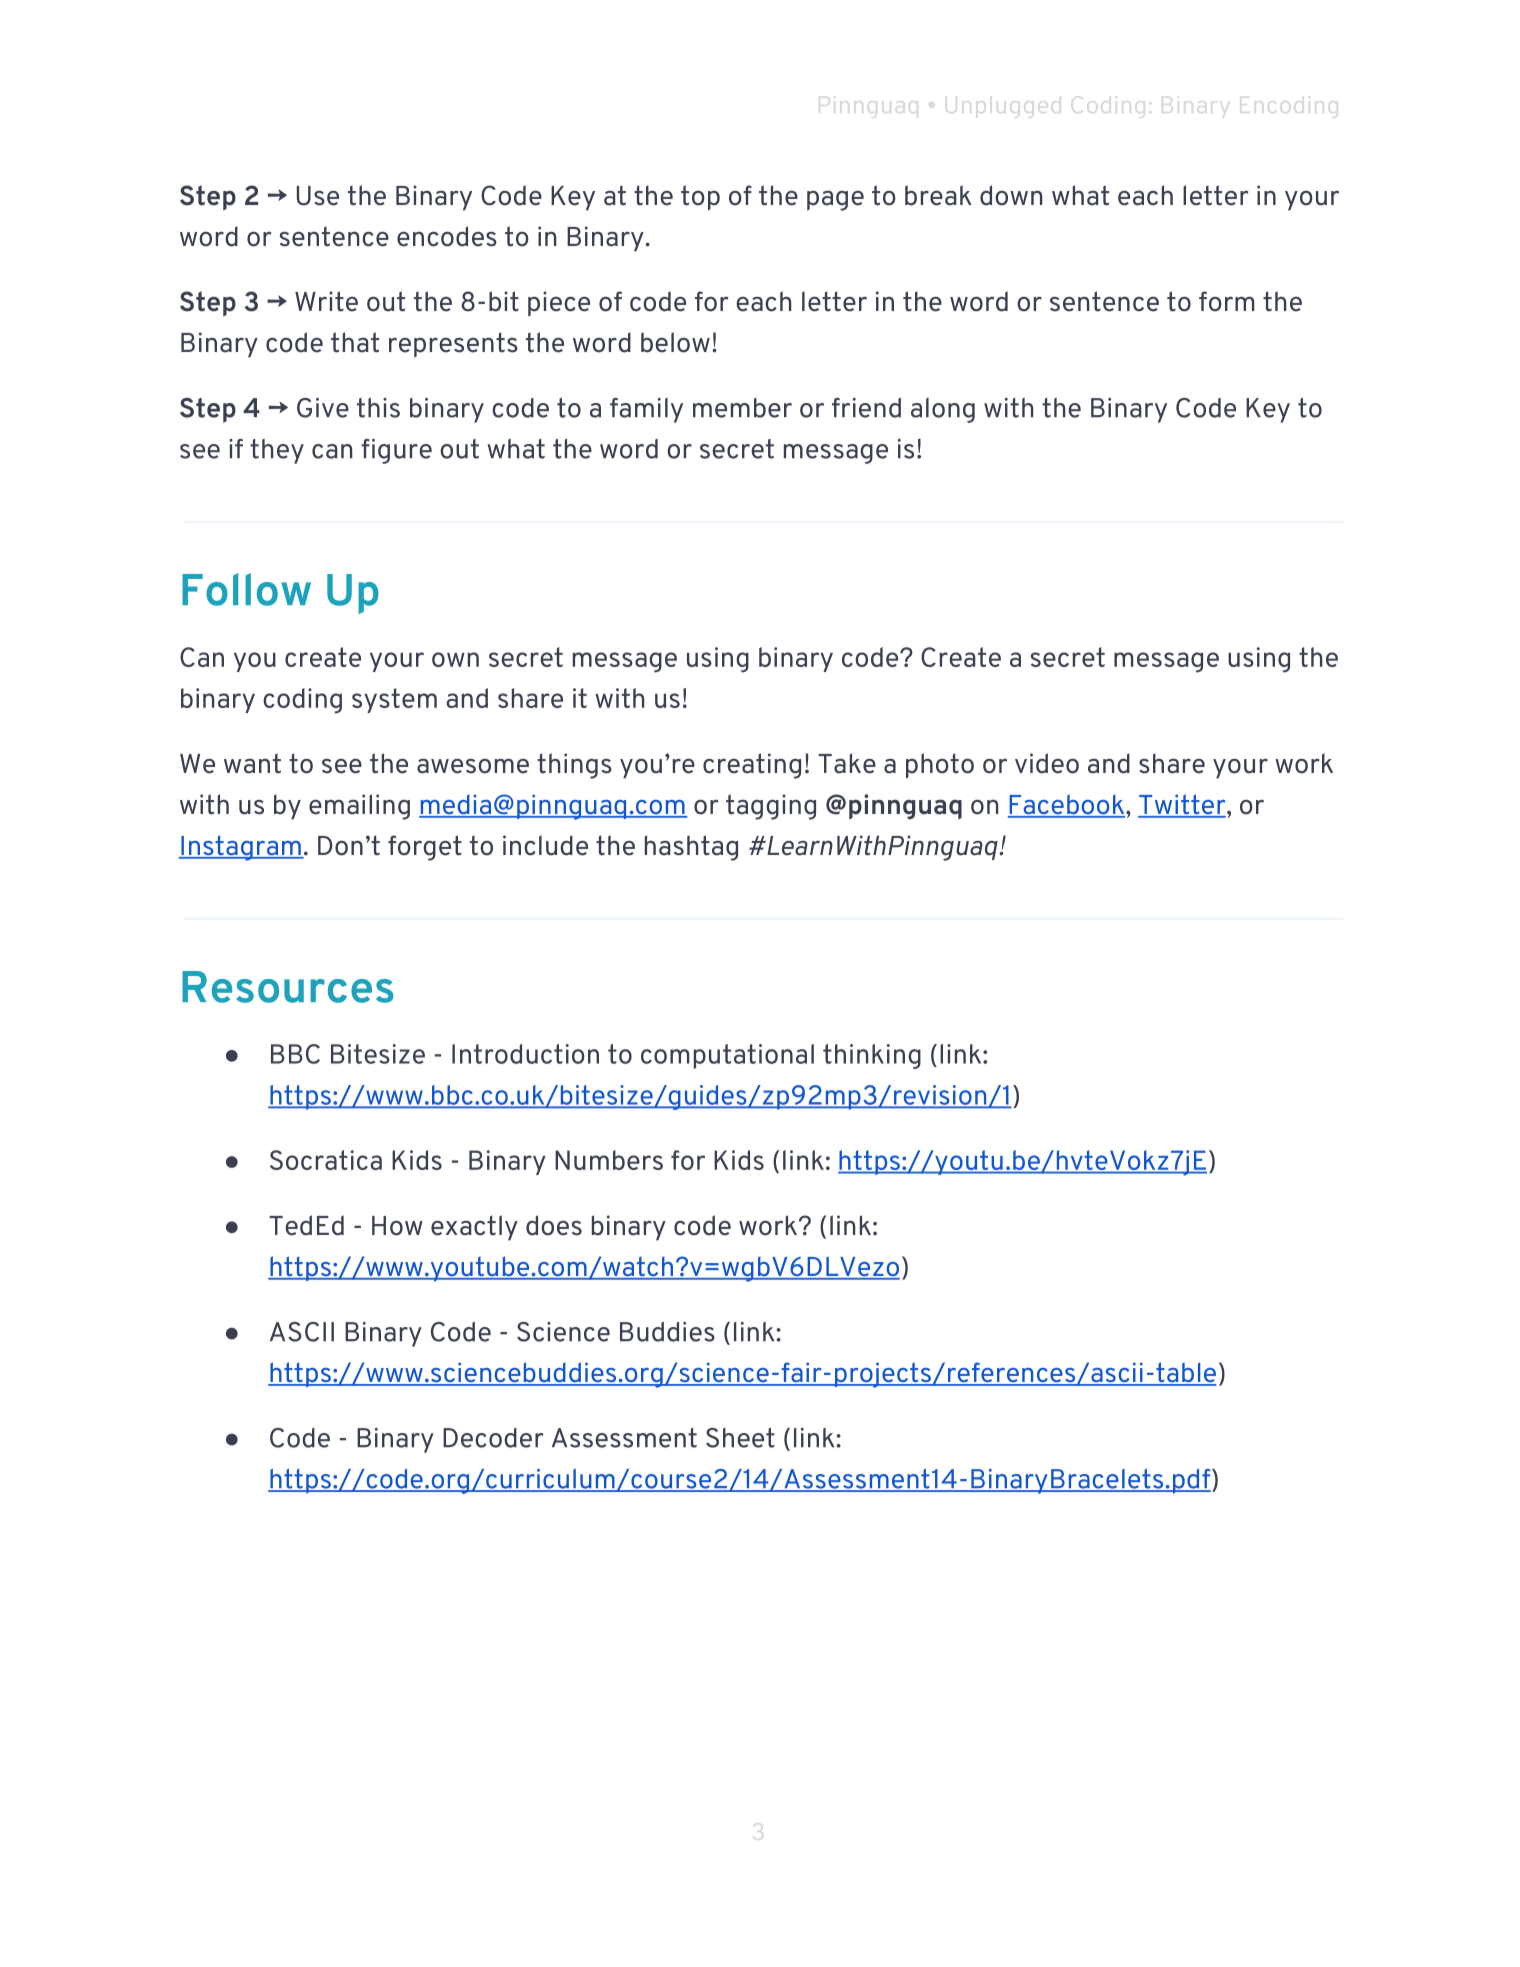 This screenshot has height=1967, width=1520. I want to click on Facebook, so click(1067, 805).
